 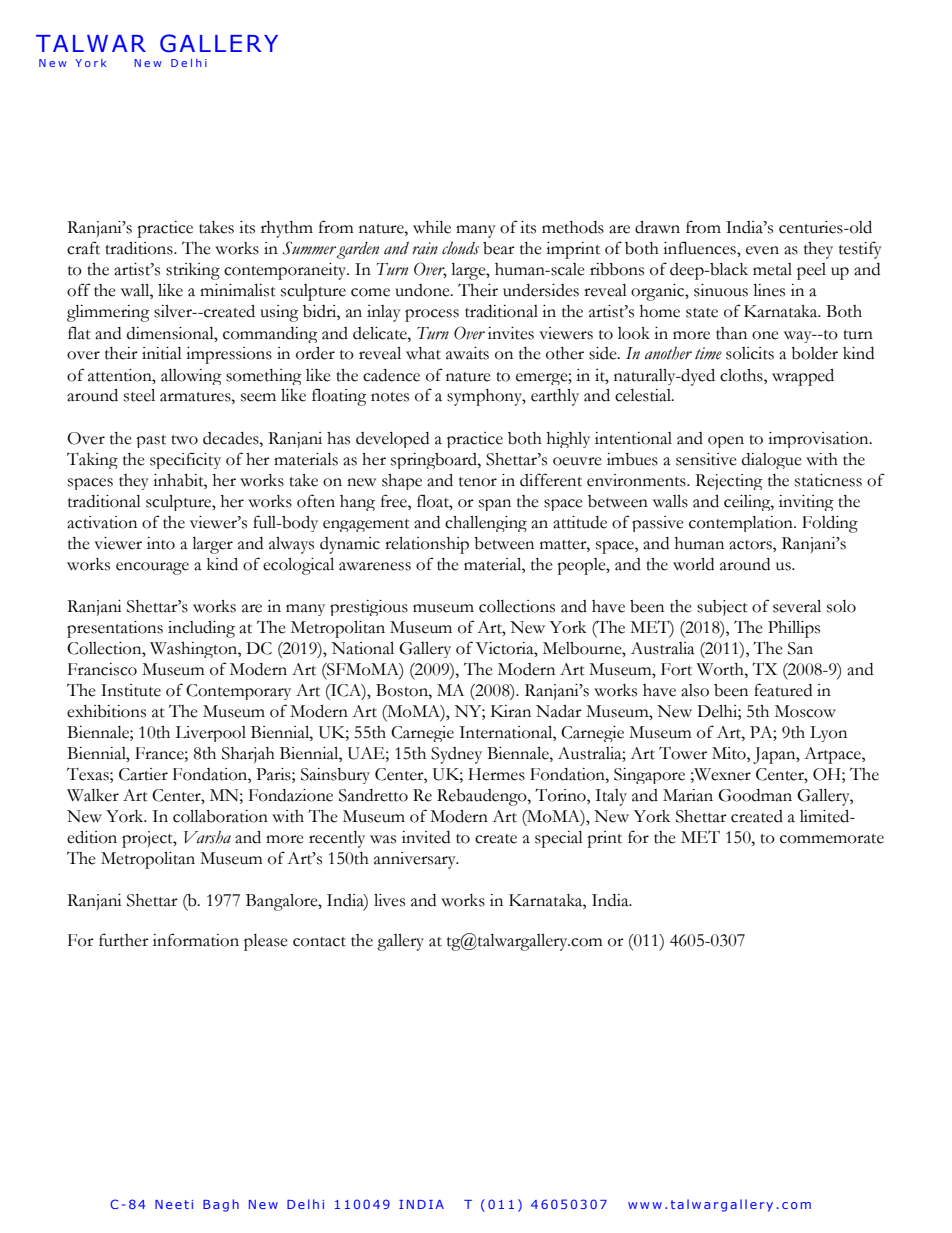 What do you see at coordinates (460, 248) in the screenshot?
I see `clouds` at bounding box center [460, 248].
